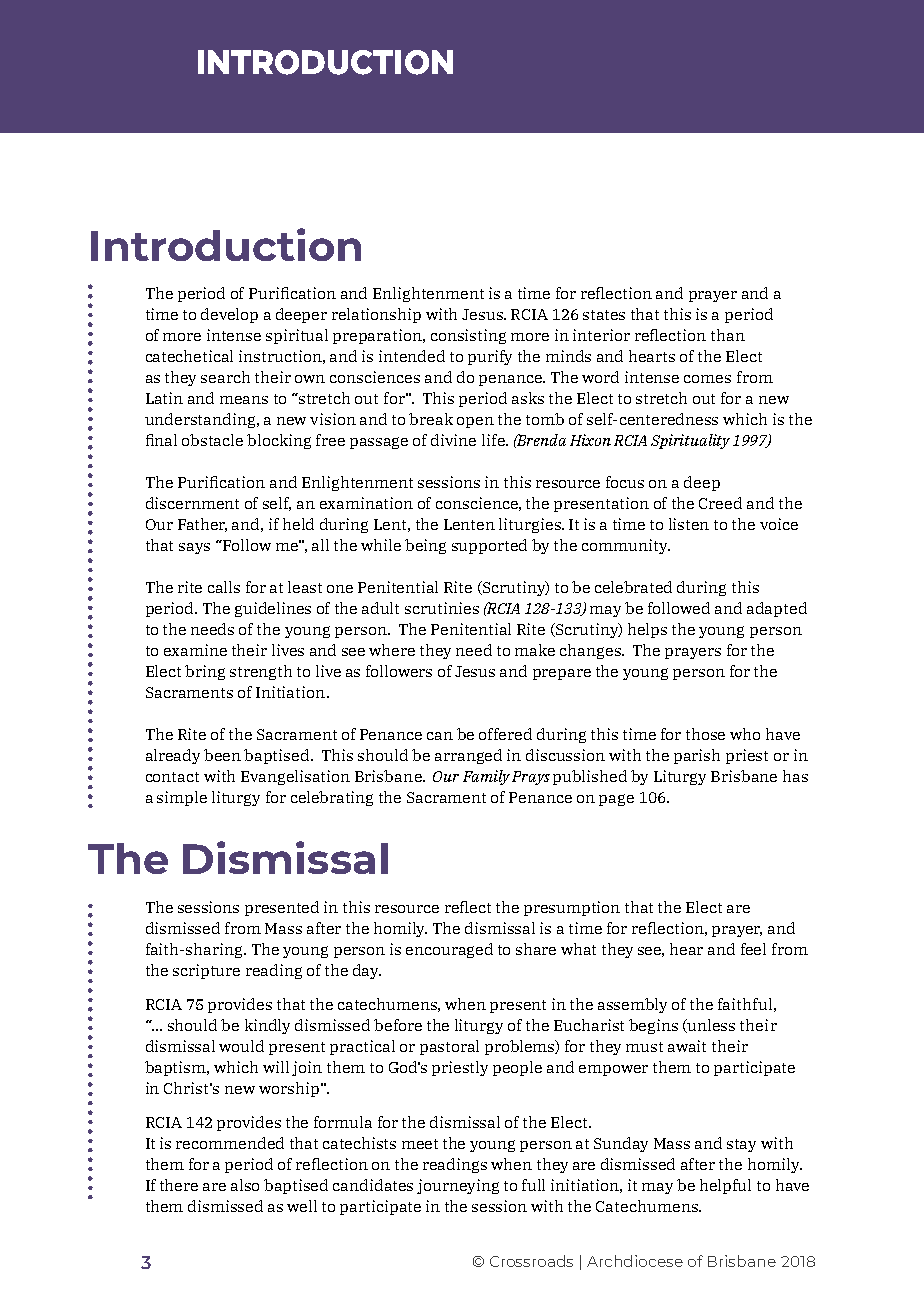  I want to click on also, so click(245, 1185).
